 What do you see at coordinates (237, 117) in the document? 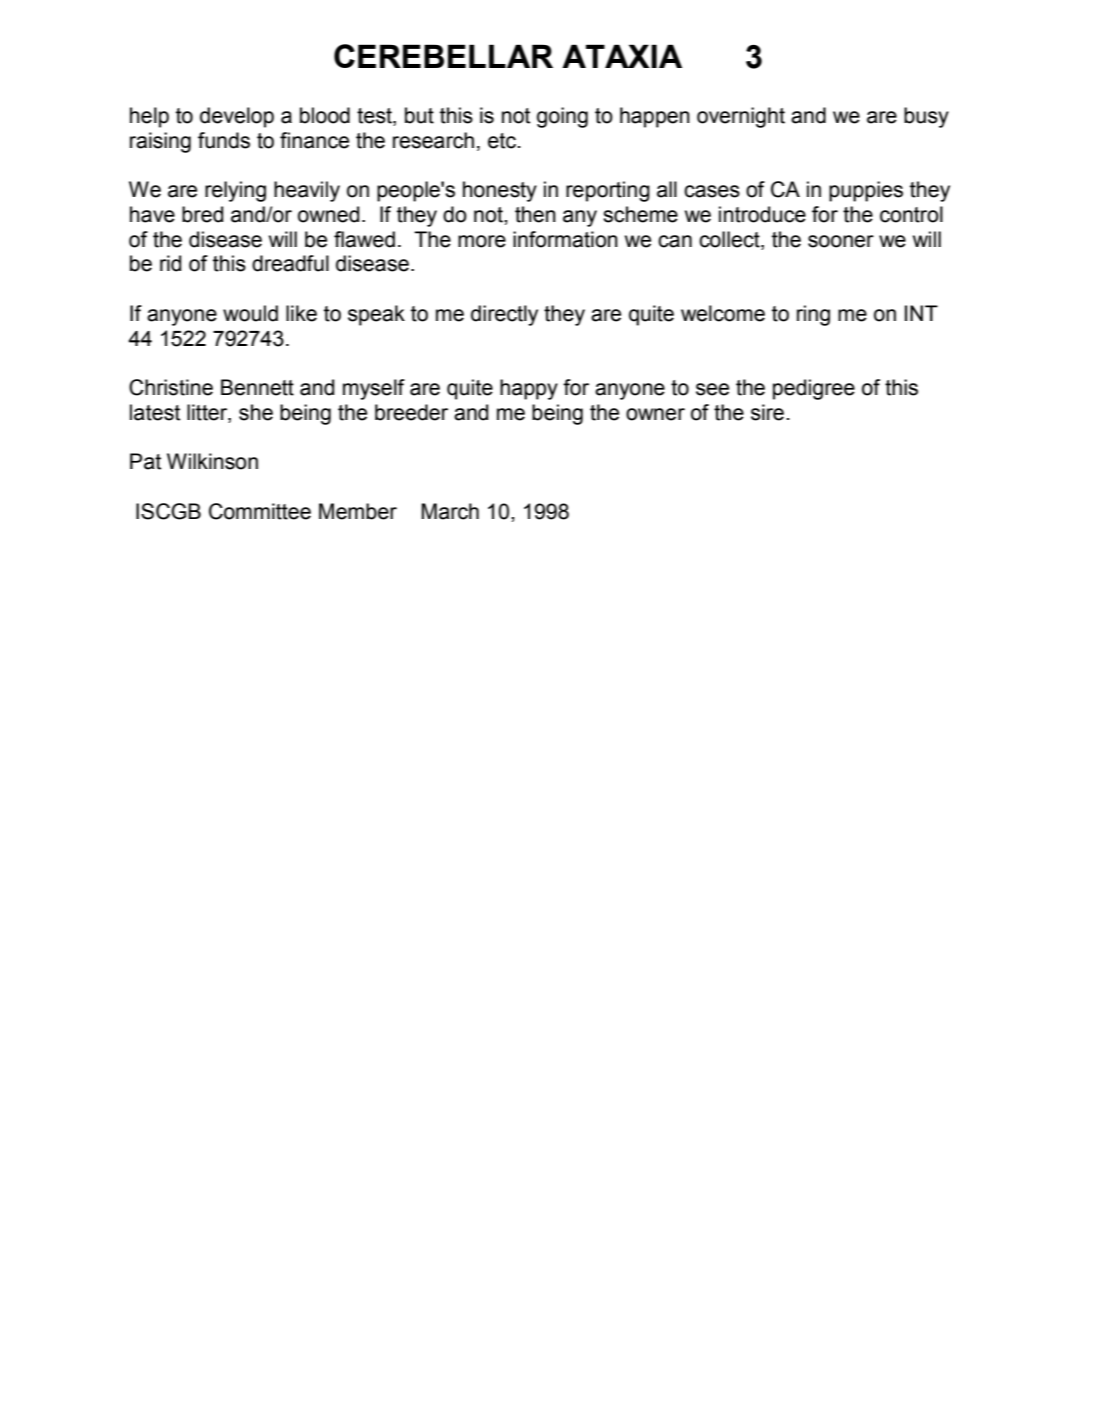
I see `develop` at bounding box center [237, 117].
